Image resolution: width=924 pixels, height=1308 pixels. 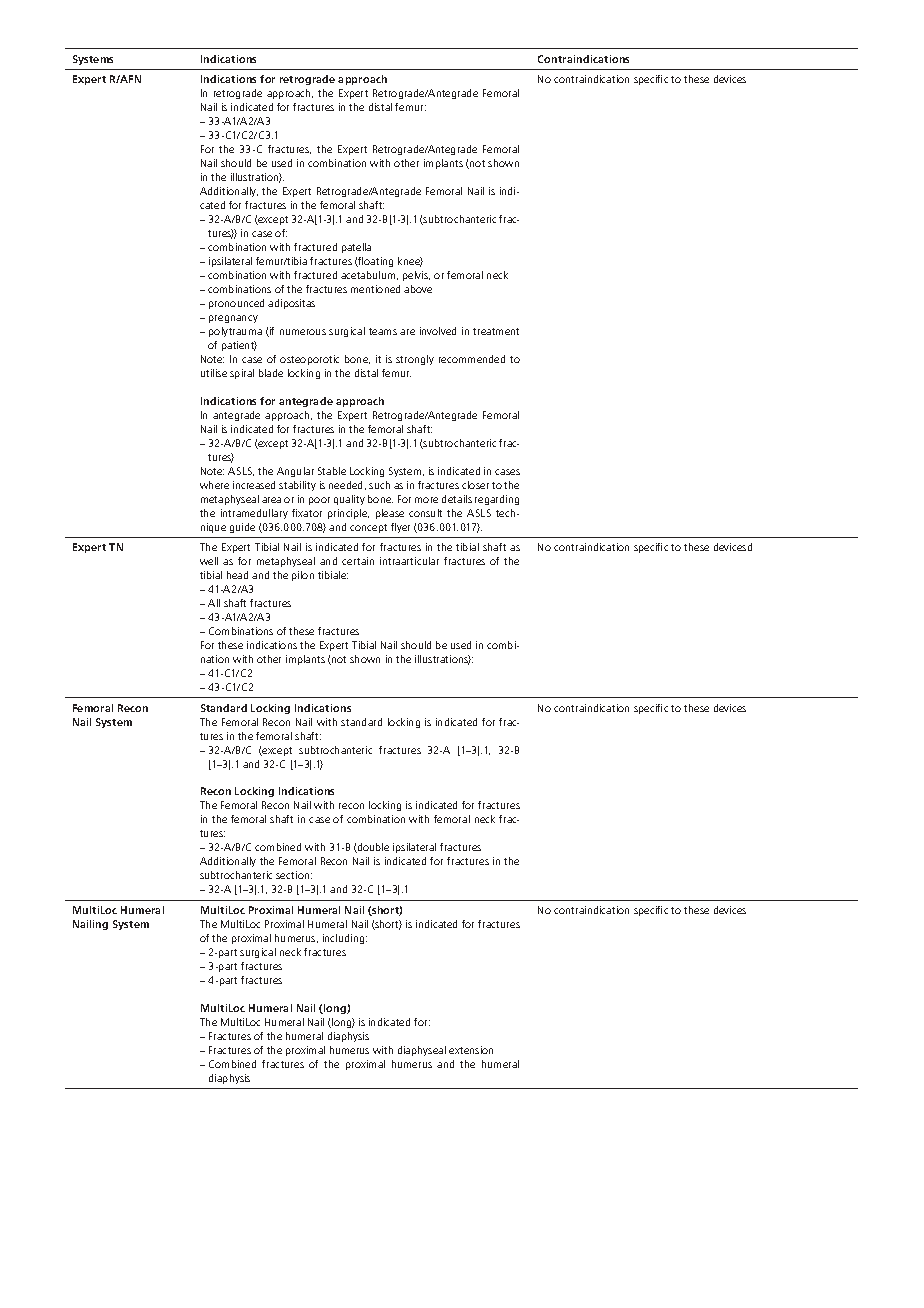 I want to click on principle, so click(x=348, y=514).
